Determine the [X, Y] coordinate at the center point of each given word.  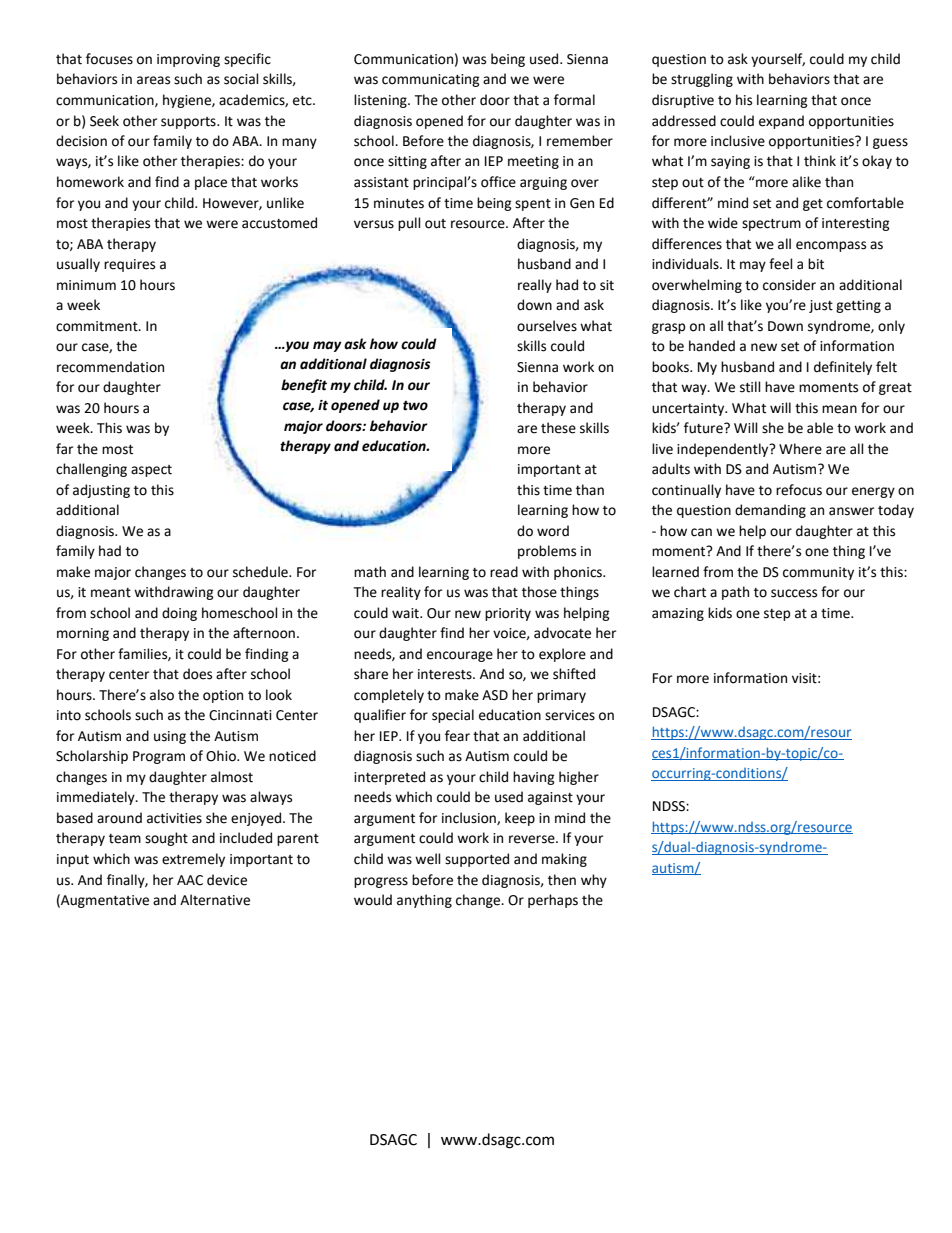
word [553, 531]
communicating [431, 80]
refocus [799, 490]
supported [477, 860]
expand [781, 122]
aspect [151, 471]
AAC [190, 880]
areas [153, 80]
